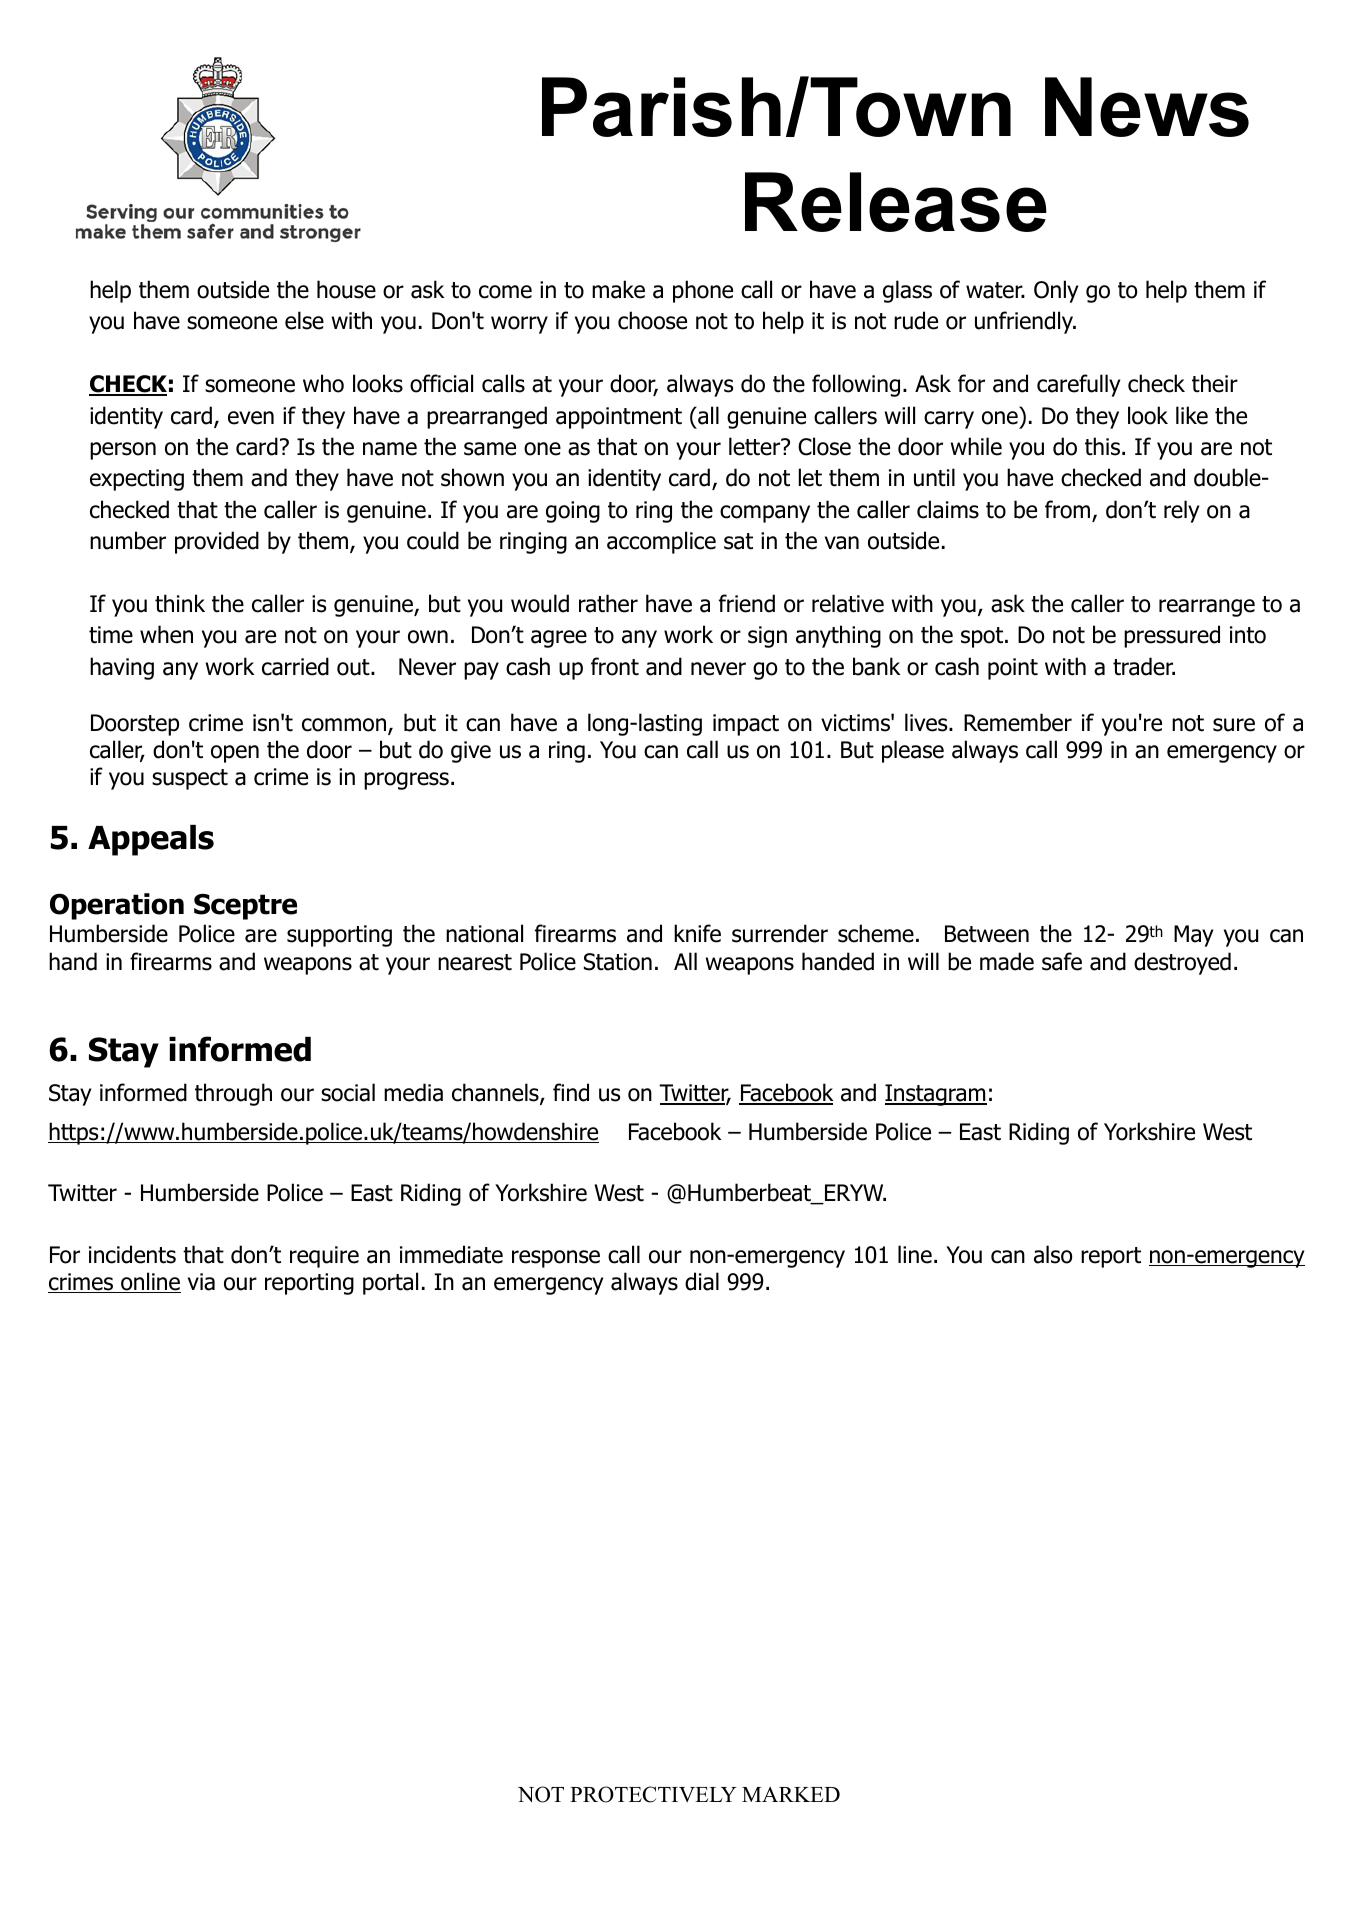 The image size is (1353, 1914). I want to click on Sceptre, so click(245, 907).
